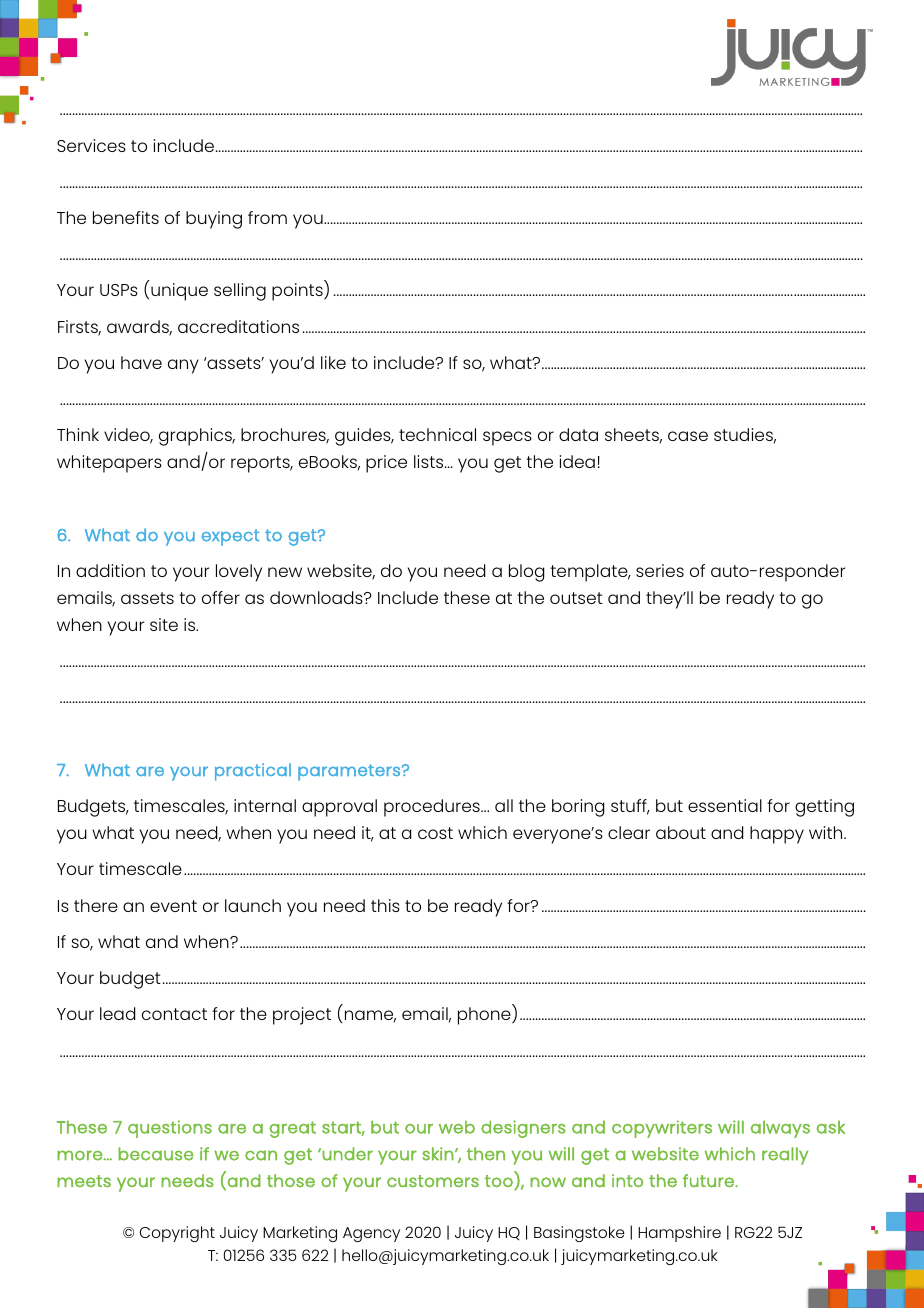  What do you see at coordinates (725, 805) in the image?
I see `essential` at bounding box center [725, 805].
